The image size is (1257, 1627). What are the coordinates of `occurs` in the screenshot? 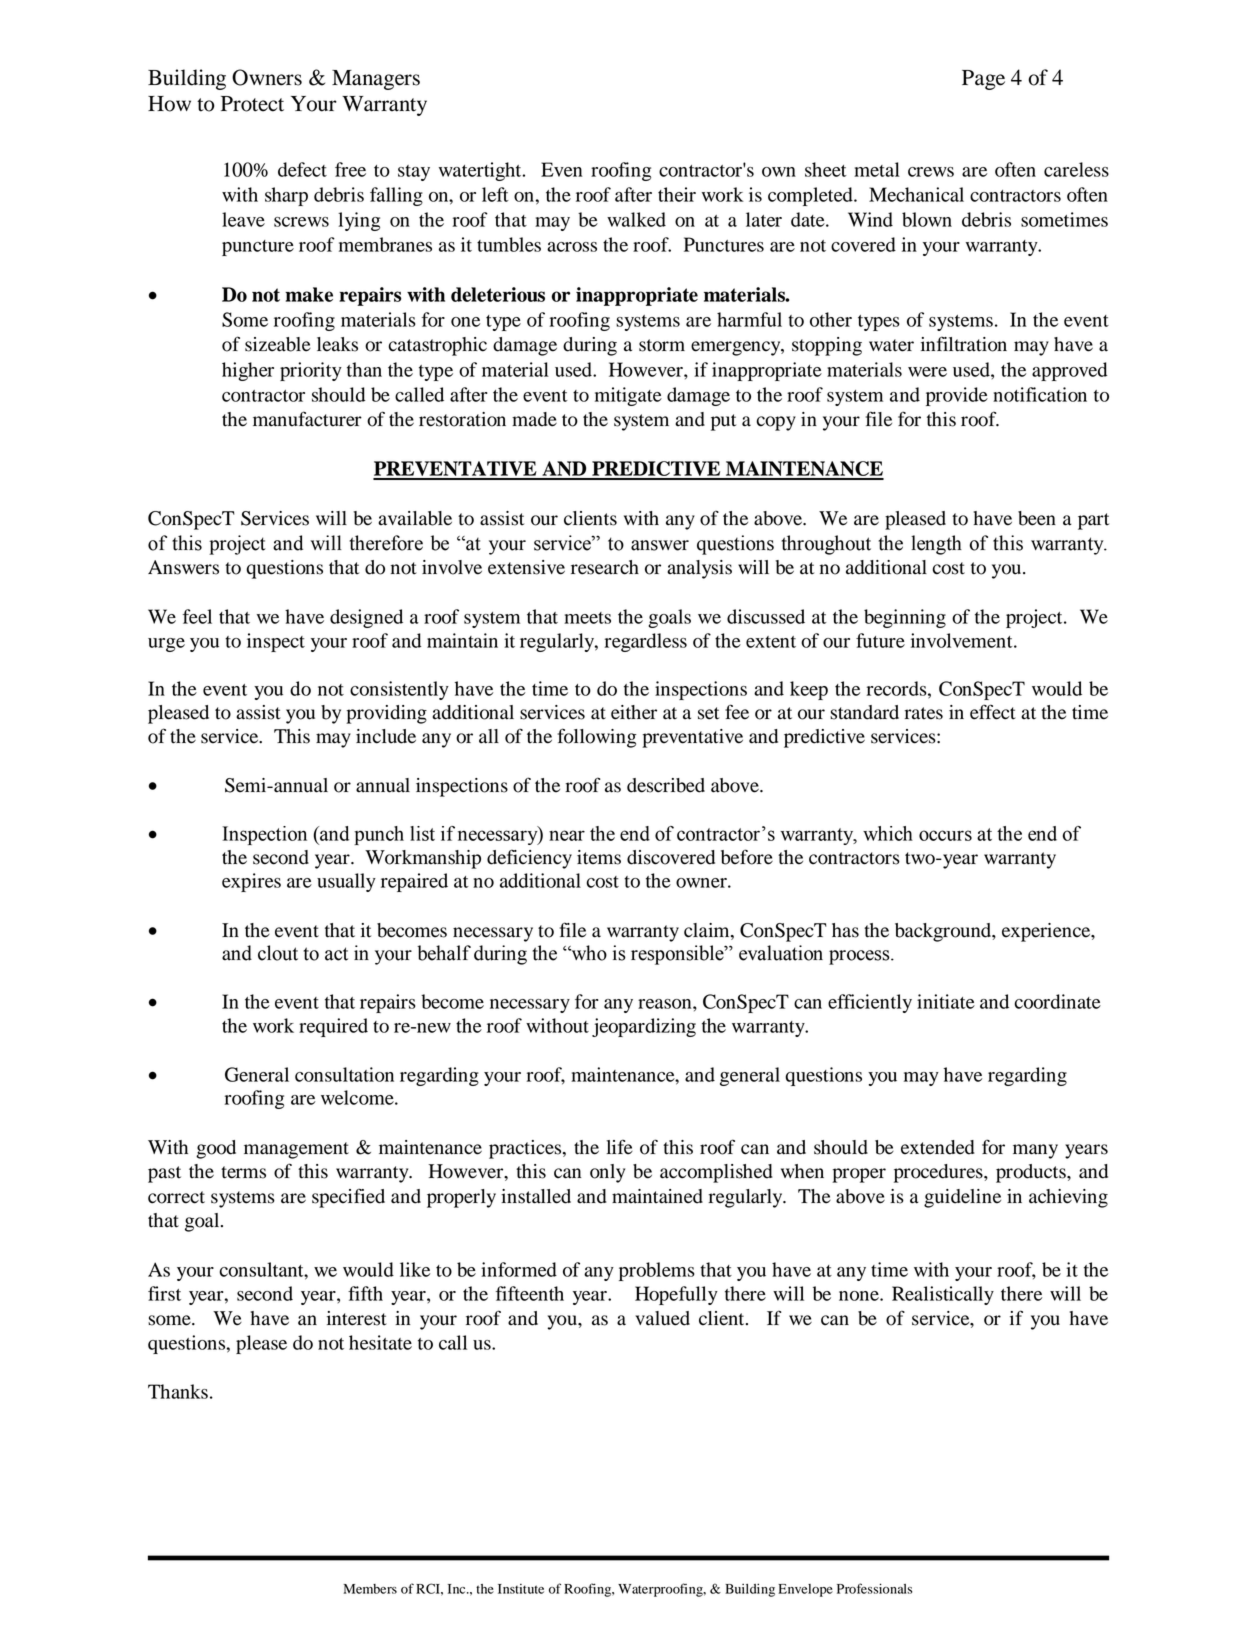 It's located at (945, 835).
